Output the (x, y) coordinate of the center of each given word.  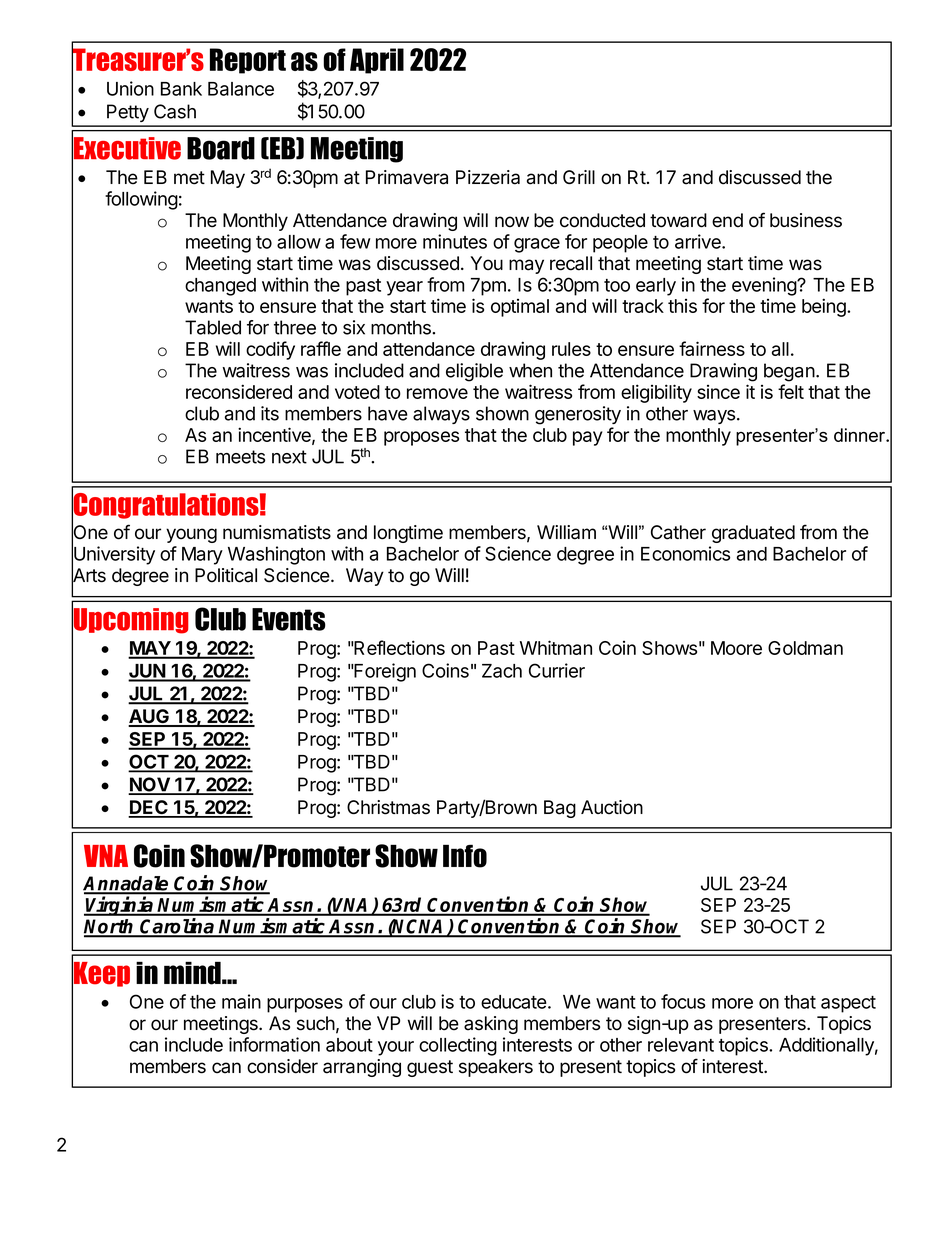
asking (491, 1025)
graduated (753, 534)
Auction (612, 807)
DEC (149, 808)
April (377, 61)
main (241, 1001)
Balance (241, 89)
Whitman (556, 647)
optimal (520, 308)
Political (226, 575)
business (806, 220)
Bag (560, 809)
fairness (712, 348)
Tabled (213, 327)
